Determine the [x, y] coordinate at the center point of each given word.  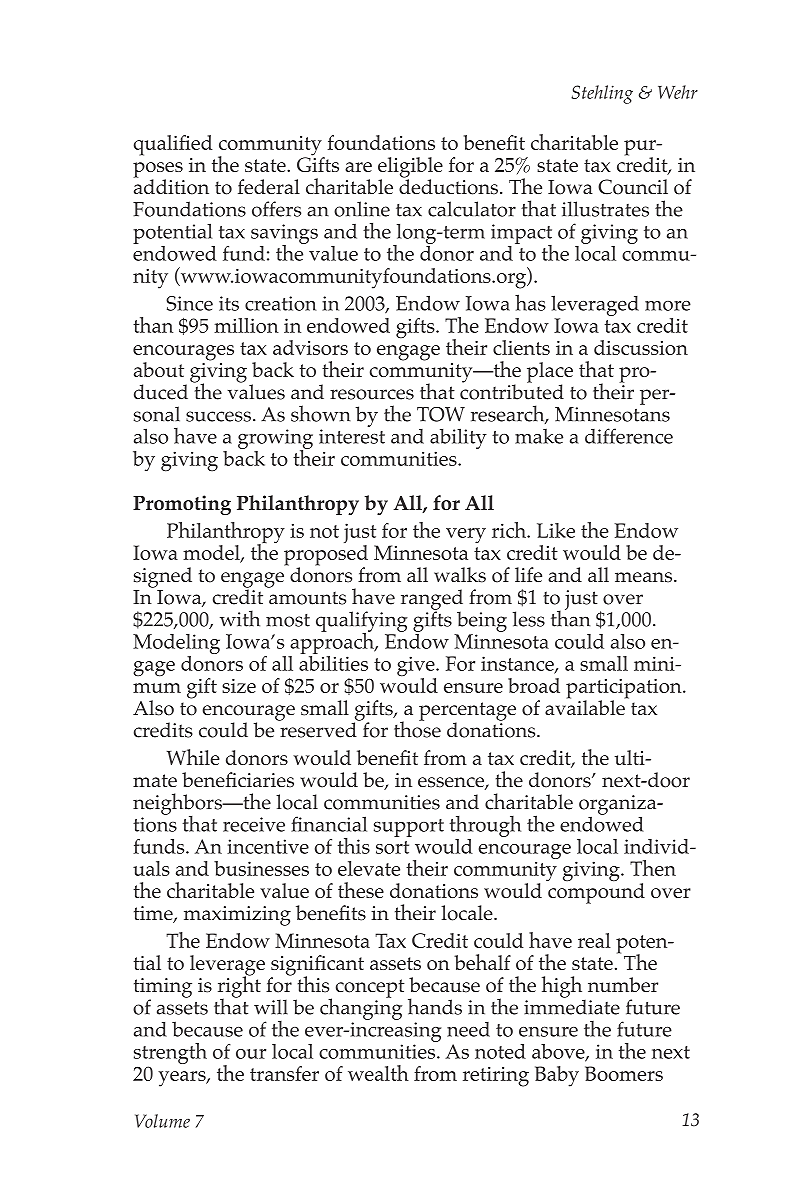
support [409, 828]
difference [629, 436]
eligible [410, 168]
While [193, 757]
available [586, 706]
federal [269, 186]
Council [633, 187]
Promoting [182, 505]
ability [458, 440]
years [183, 1079]
